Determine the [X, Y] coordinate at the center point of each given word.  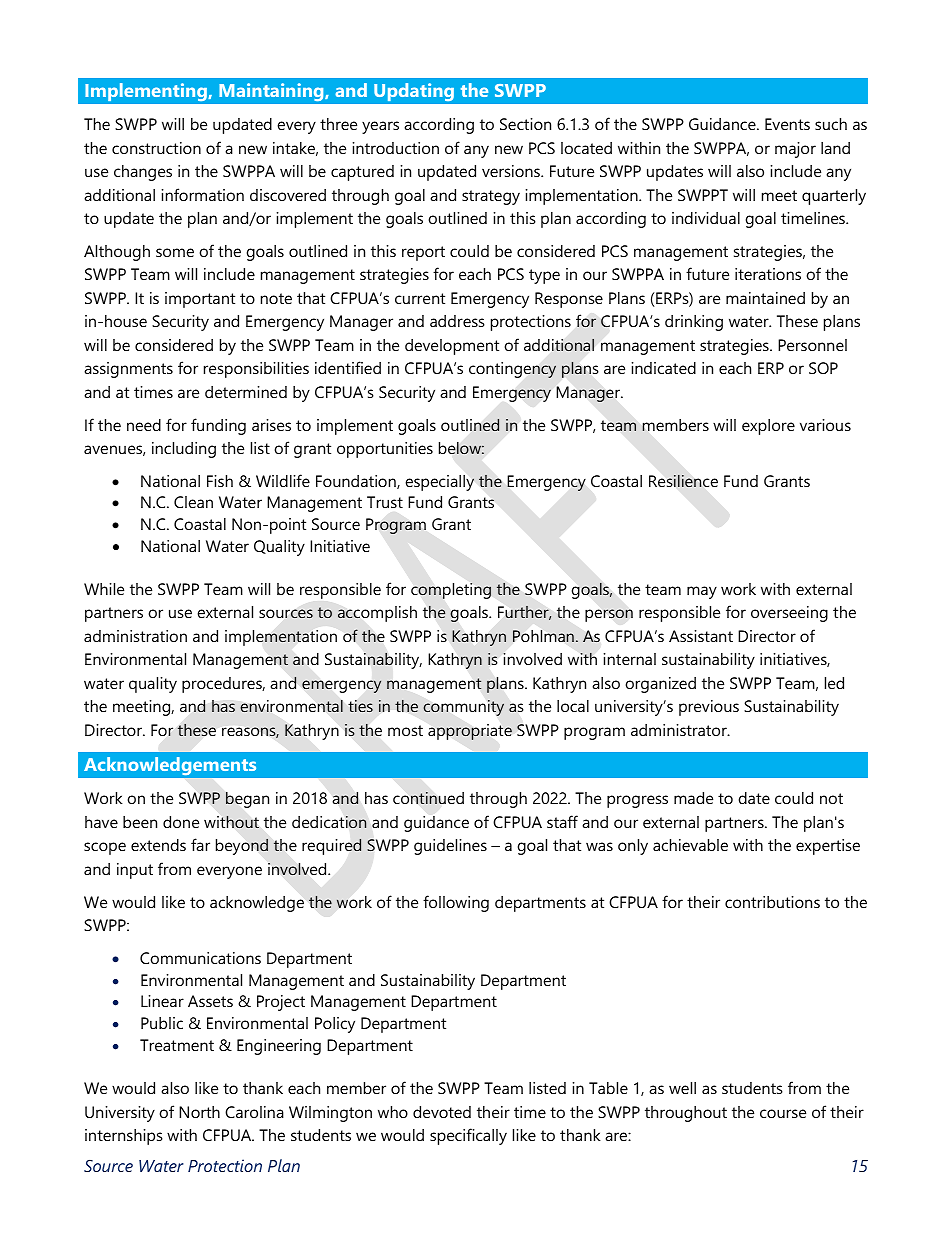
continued [428, 798]
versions [512, 171]
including [184, 450]
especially [439, 483]
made [693, 798]
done [181, 822]
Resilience [683, 481]
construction [156, 148]
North [199, 1112]
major [795, 150]
